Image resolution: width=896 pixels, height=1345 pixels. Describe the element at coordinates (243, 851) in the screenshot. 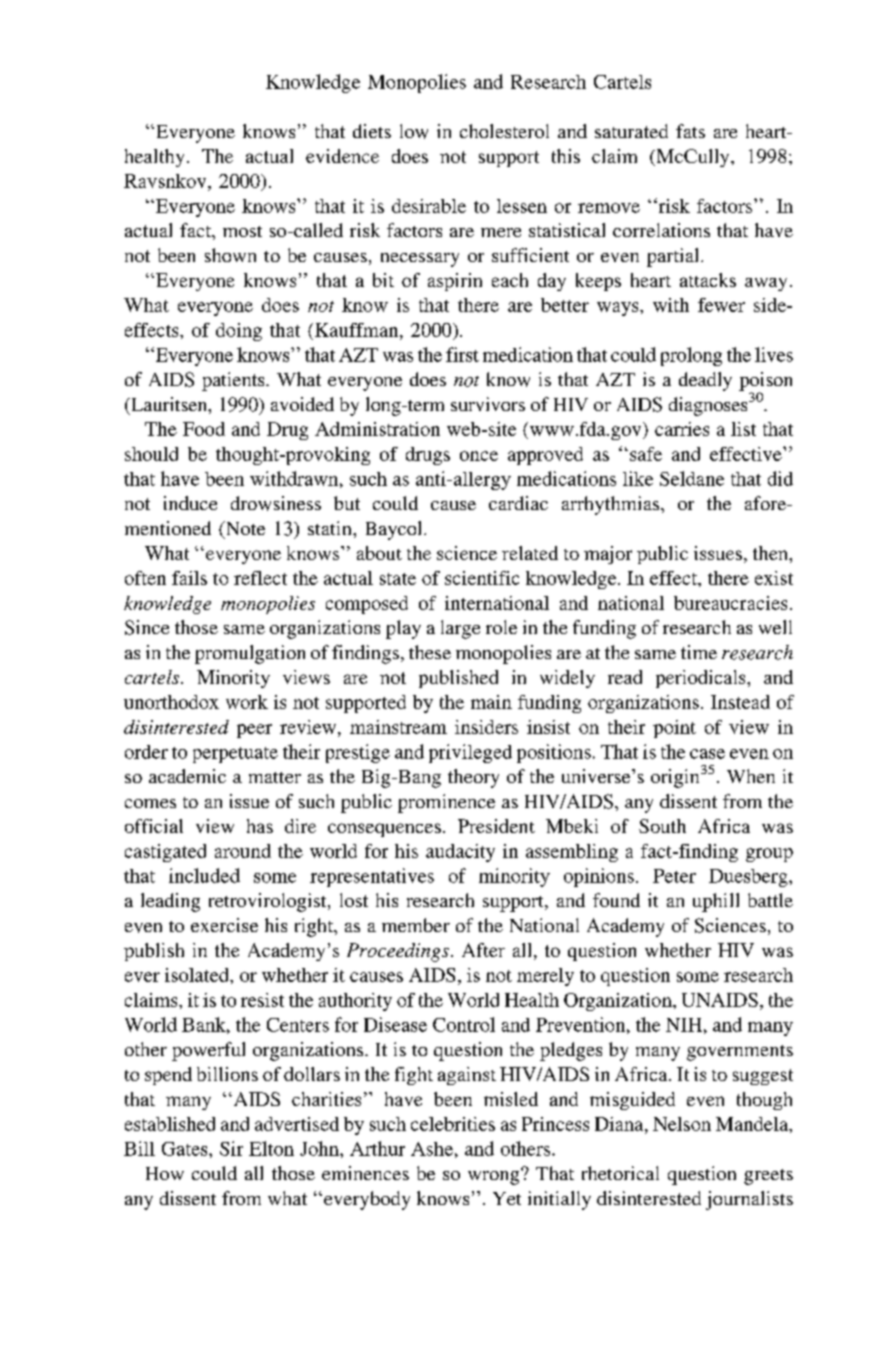

I see `around` at that location.
